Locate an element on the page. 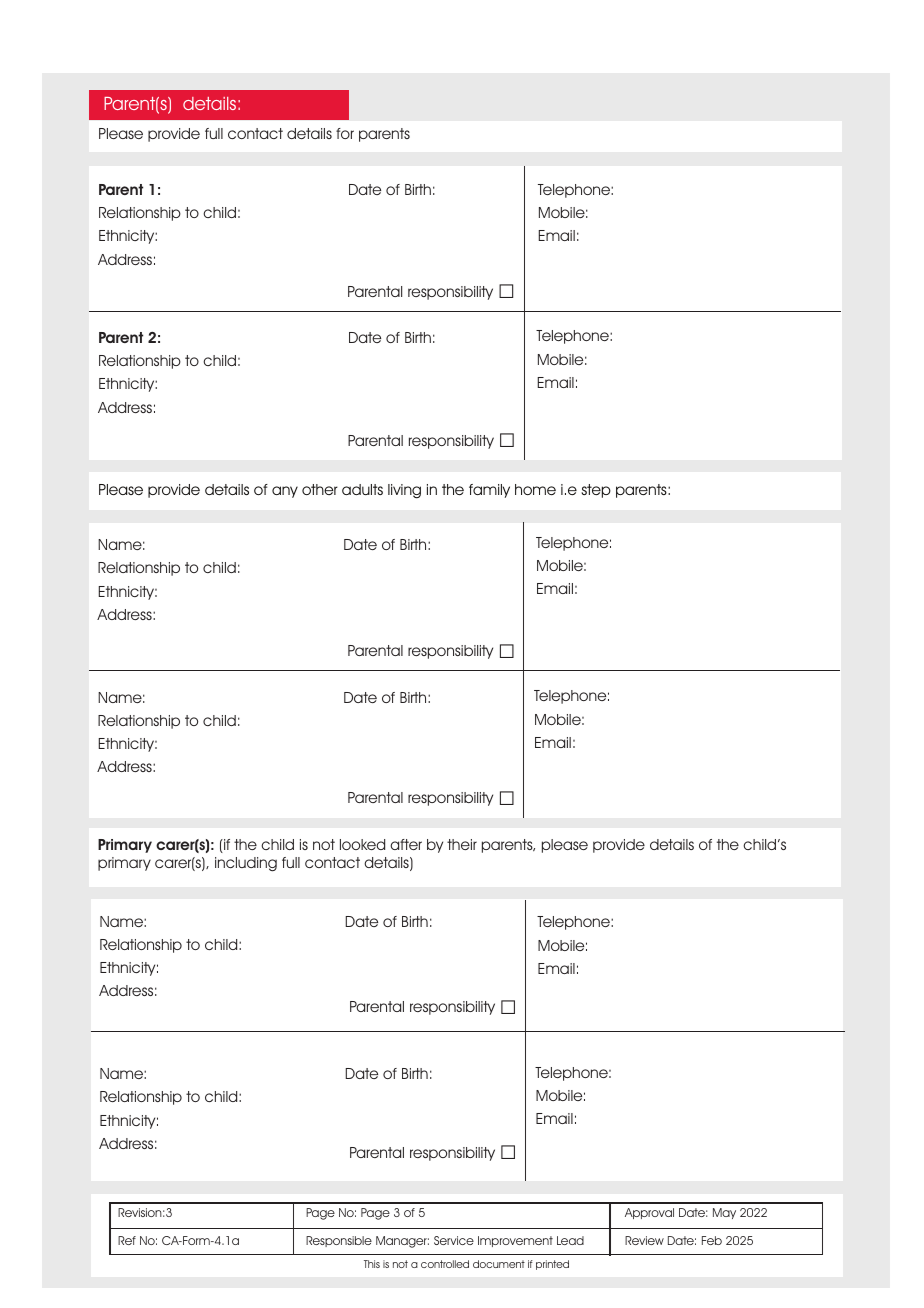  Service is located at coordinates (454, 1240).
